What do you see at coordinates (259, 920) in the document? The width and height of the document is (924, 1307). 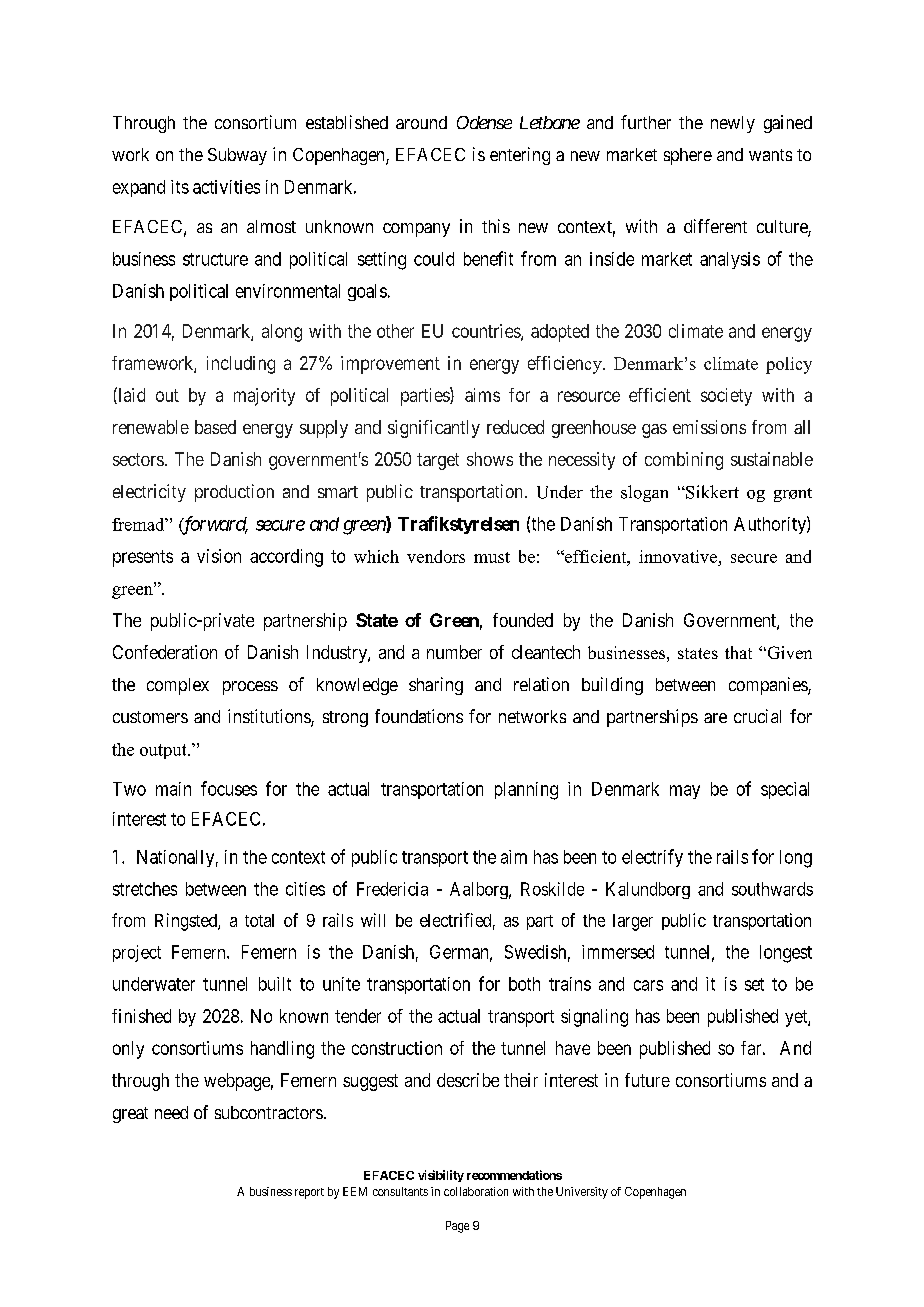 I see `total` at bounding box center [259, 920].
